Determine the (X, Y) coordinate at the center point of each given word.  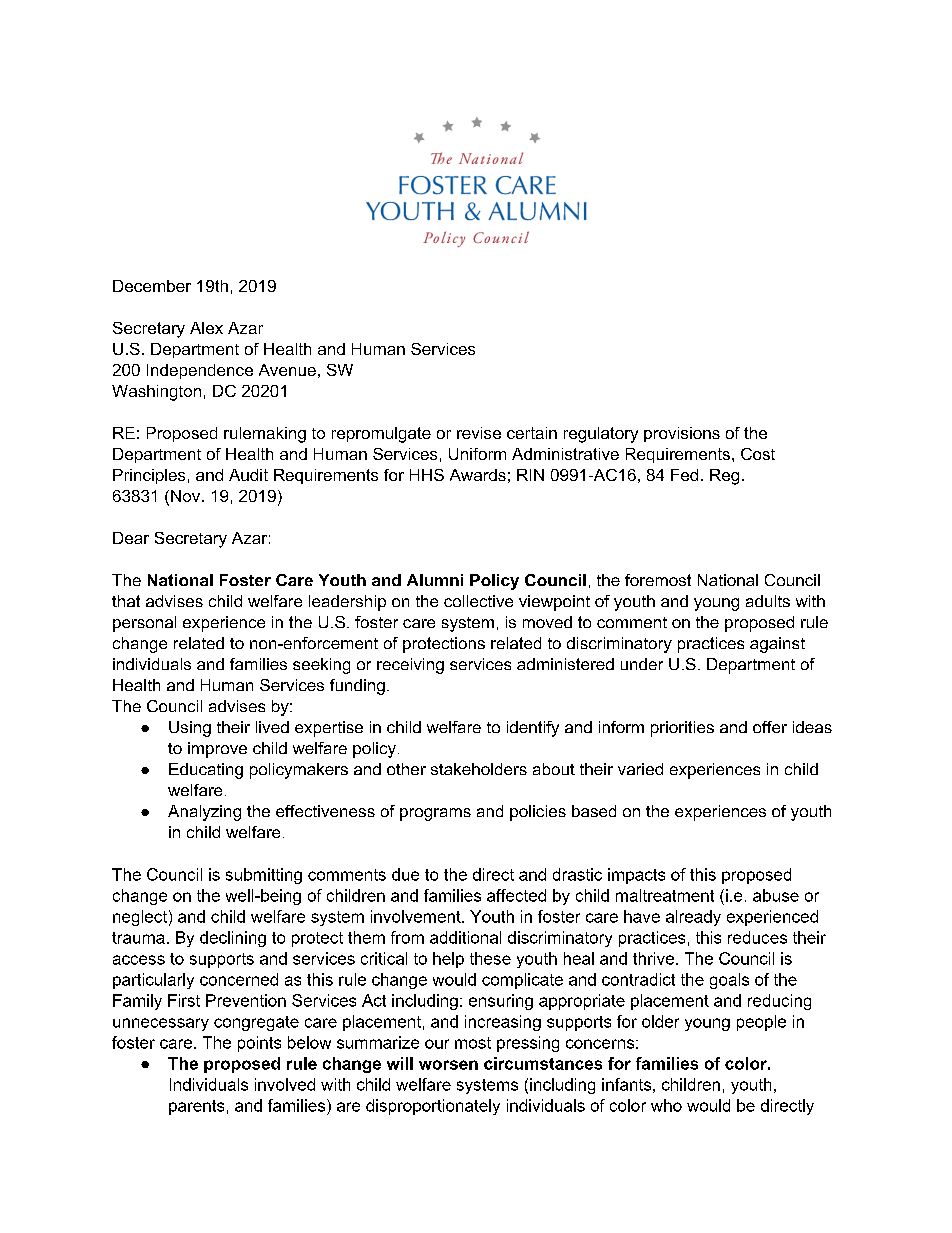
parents (196, 1107)
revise (479, 433)
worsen (448, 1065)
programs (435, 814)
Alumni (435, 580)
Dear (131, 538)
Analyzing (204, 813)
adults (768, 601)
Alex (206, 328)
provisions (682, 434)
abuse (776, 895)
